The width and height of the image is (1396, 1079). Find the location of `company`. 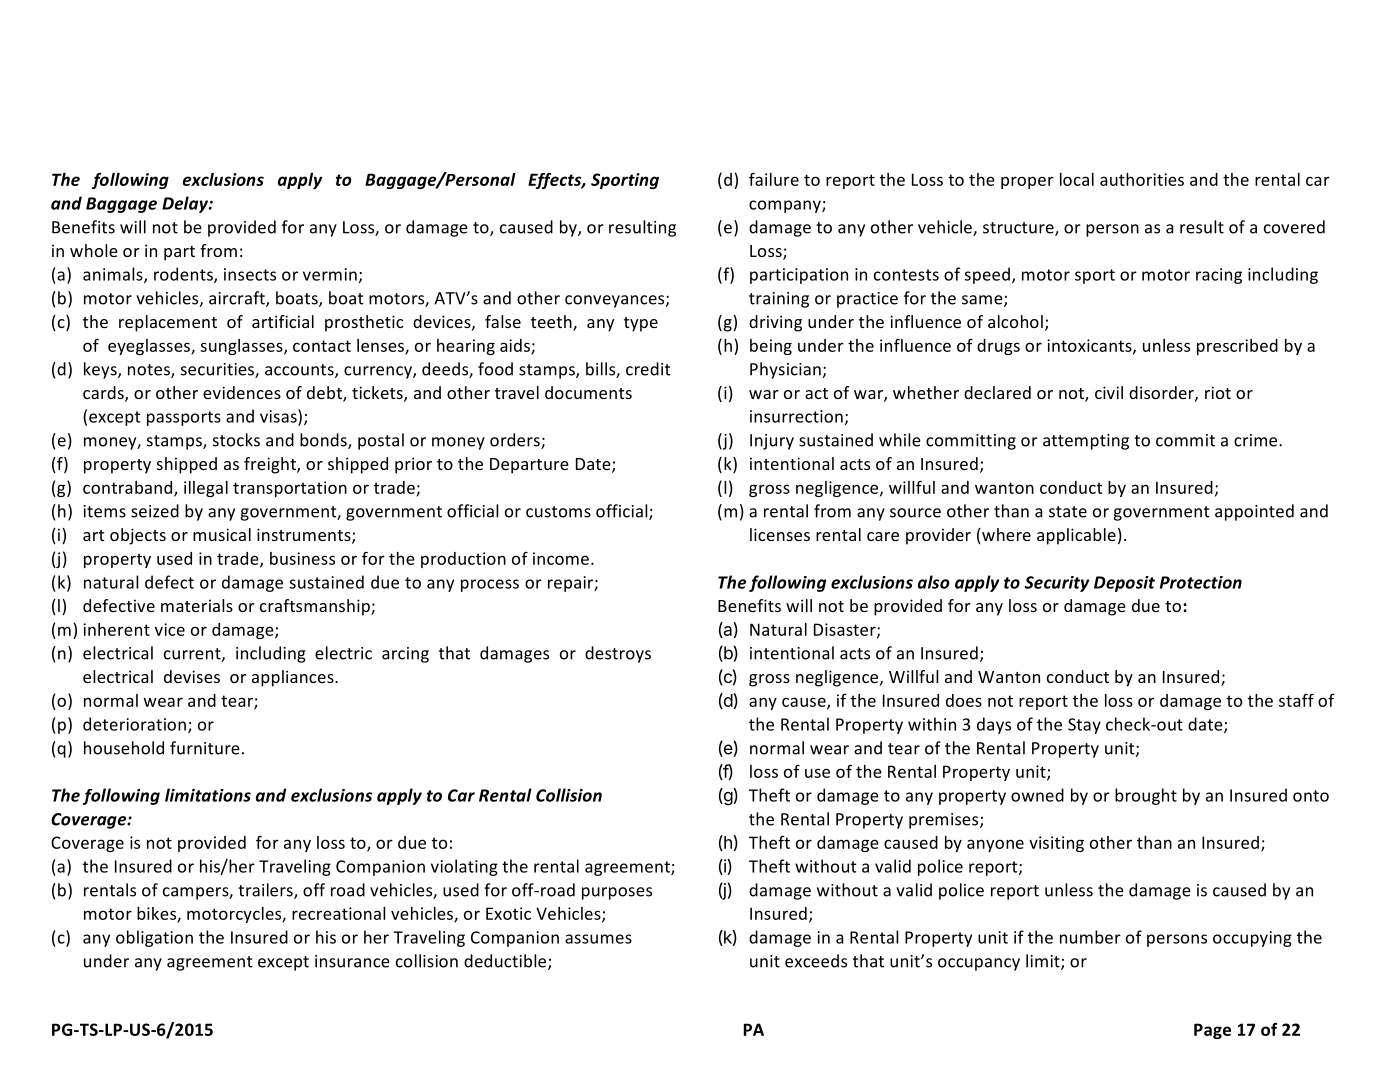

company is located at coordinates (786, 206).
